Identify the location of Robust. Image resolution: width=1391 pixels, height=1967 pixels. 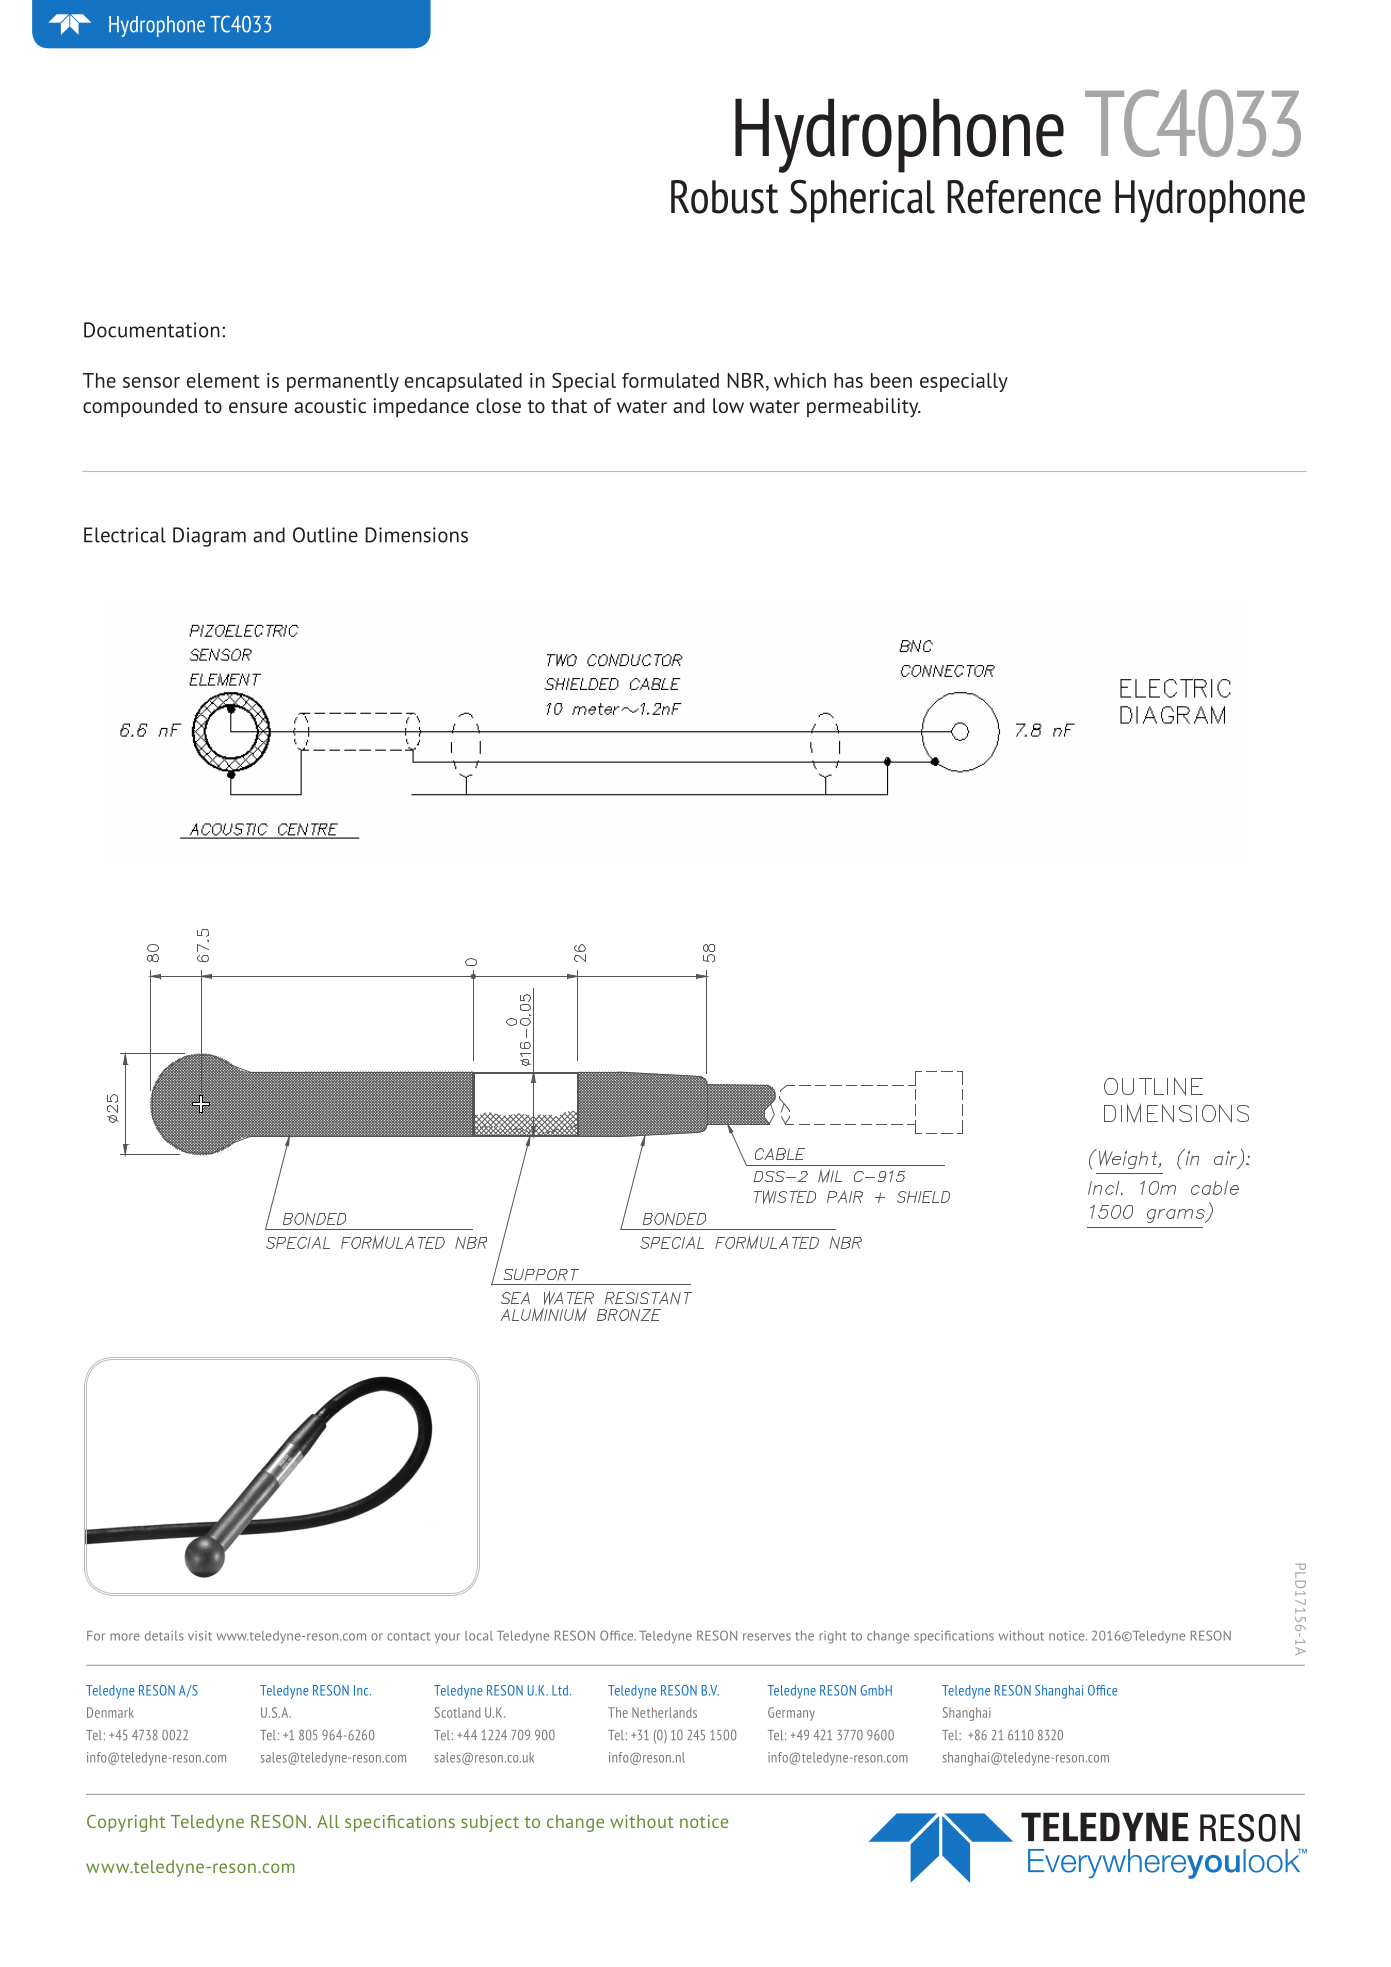
(724, 197).
